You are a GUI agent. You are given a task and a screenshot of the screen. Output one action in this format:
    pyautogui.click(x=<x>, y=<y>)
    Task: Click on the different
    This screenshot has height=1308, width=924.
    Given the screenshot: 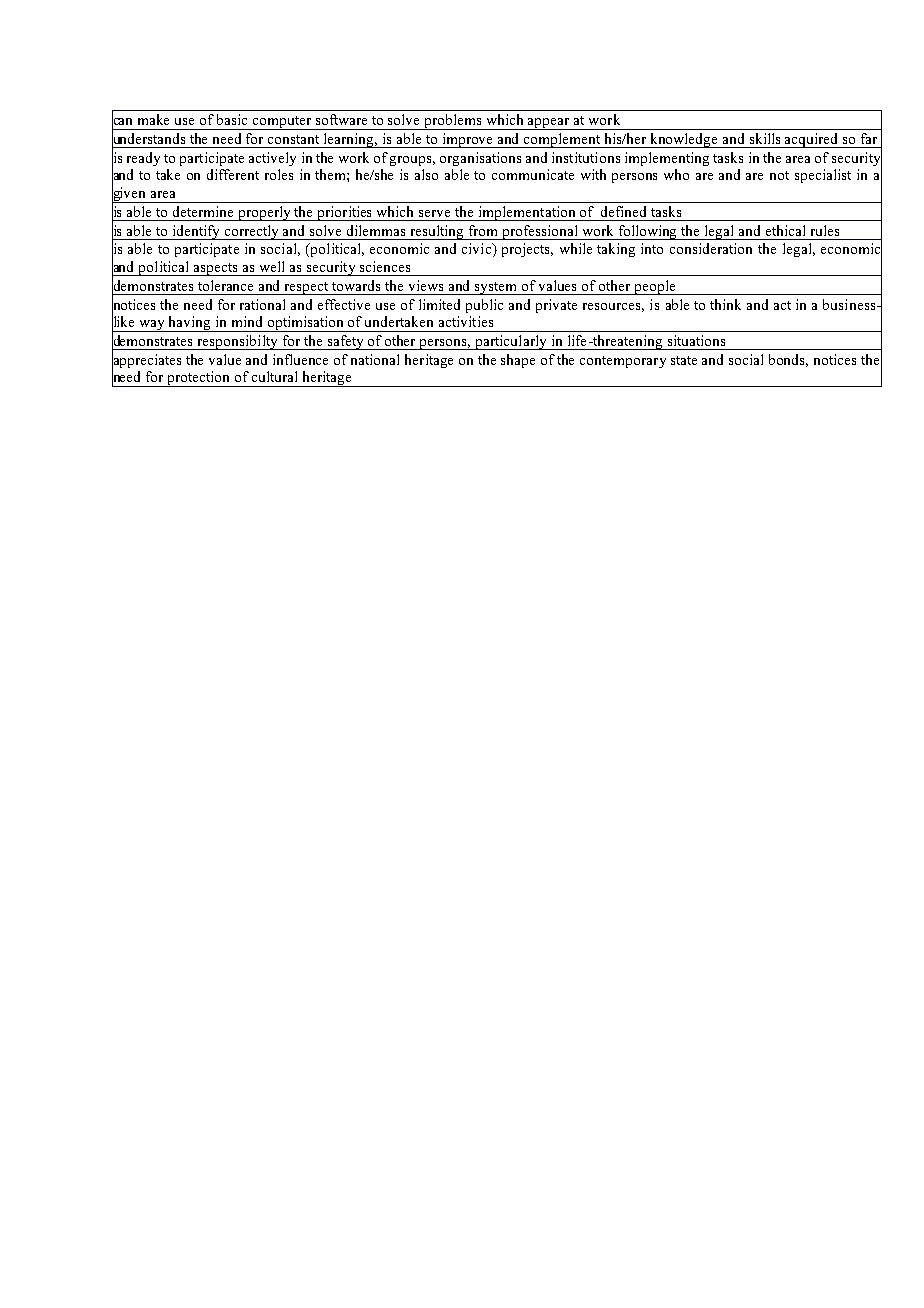 What is the action you would take?
    pyautogui.click(x=233, y=174)
